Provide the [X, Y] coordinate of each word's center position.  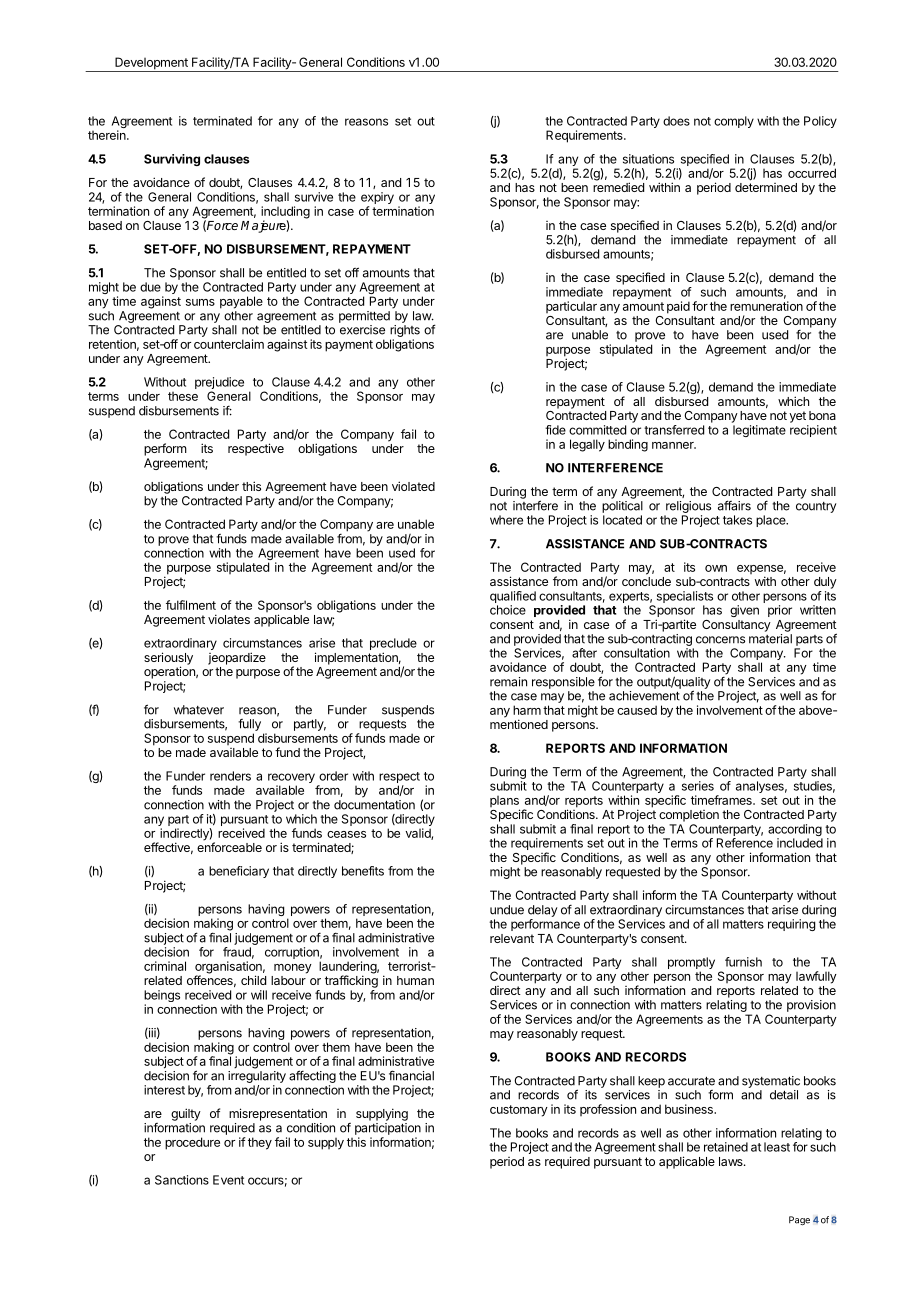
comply [734, 122]
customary [519, 1111]
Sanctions [182, 1180]
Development [151, 64]
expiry [377, 199]
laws [732, 1161]
